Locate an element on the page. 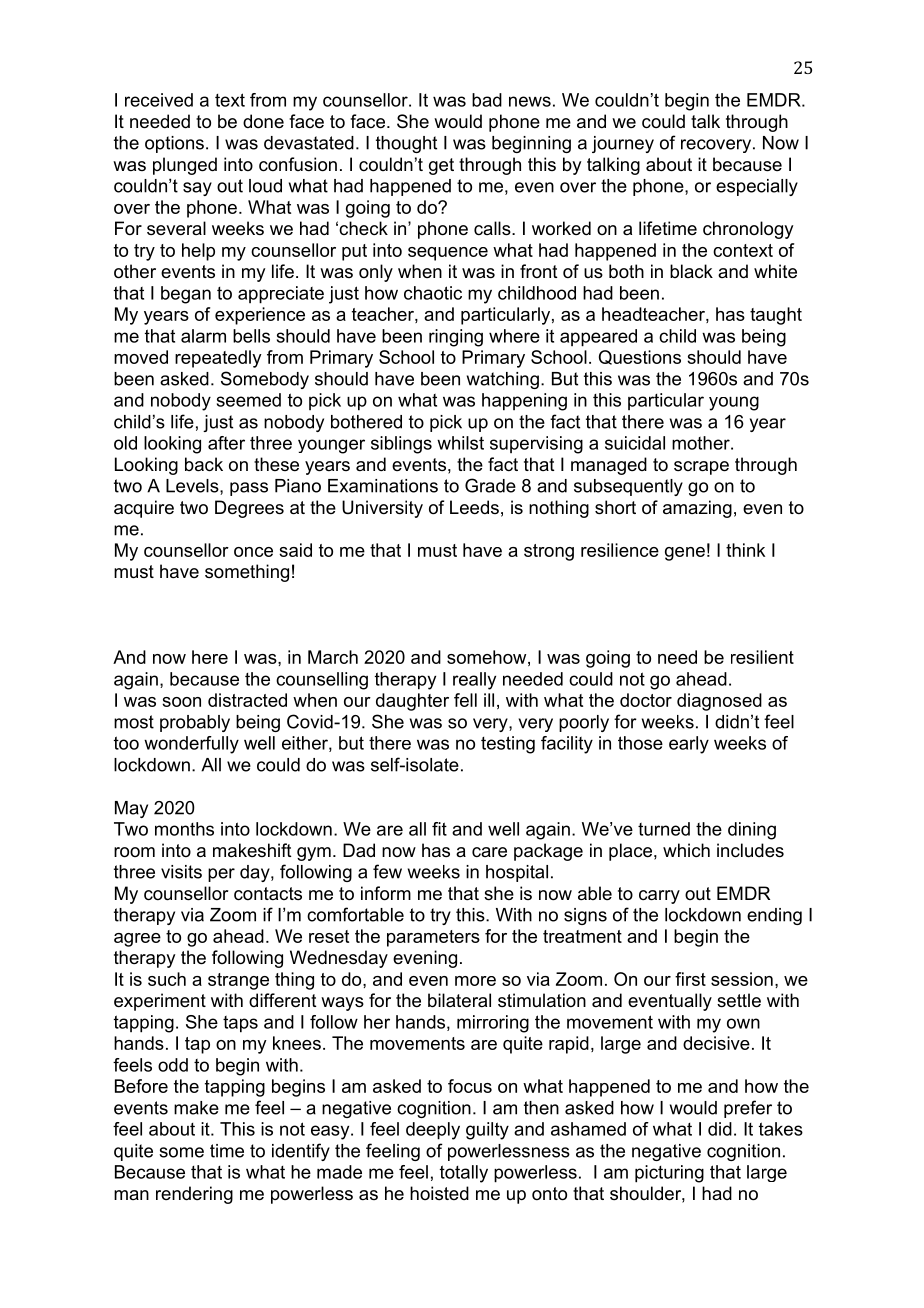  back is located at coordinates (204, 464).
